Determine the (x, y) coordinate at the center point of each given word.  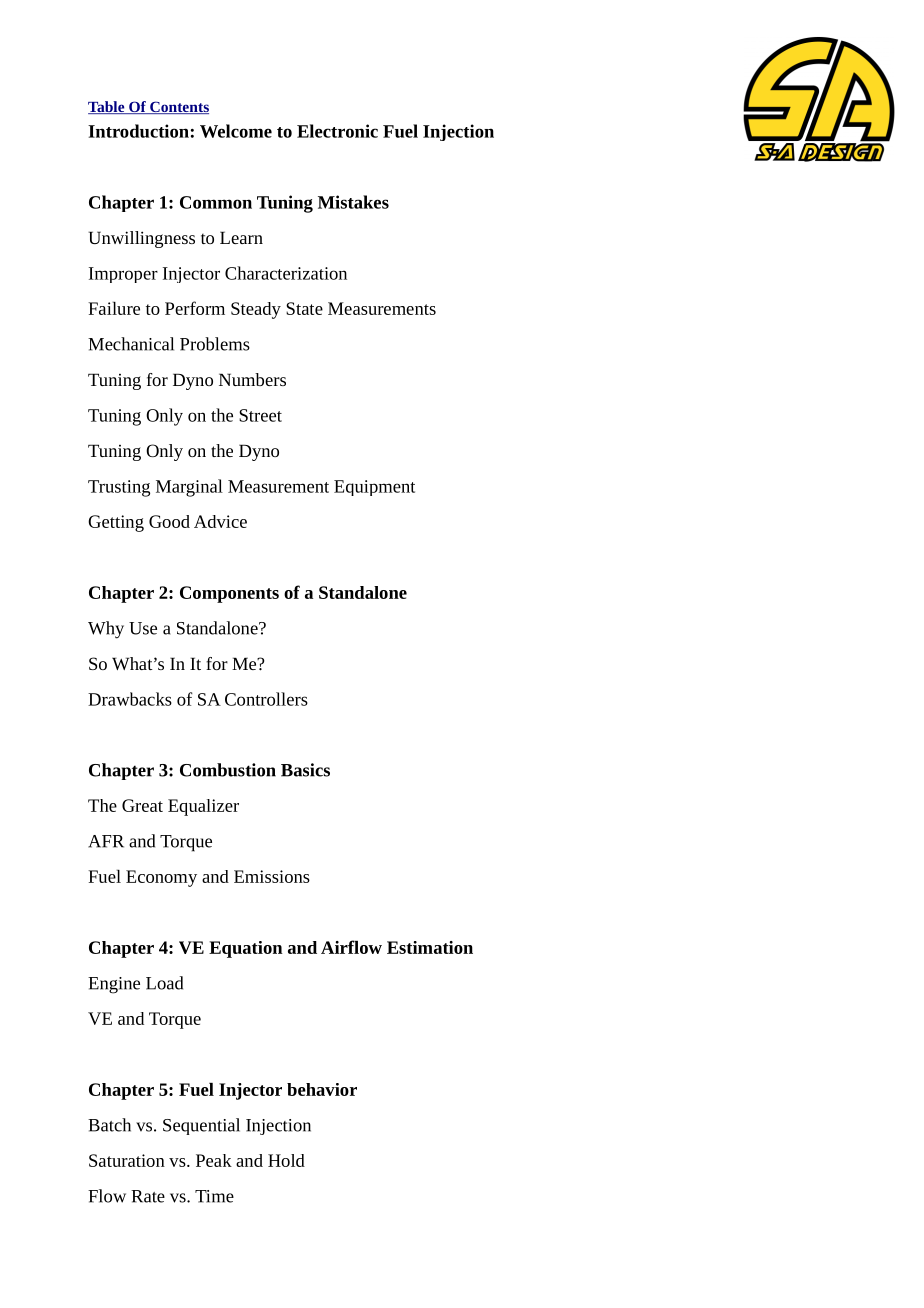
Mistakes (353, 202)
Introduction (138, 131)
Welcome (236, 131)
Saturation (127, 1160)
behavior (322, 1089)
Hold (286, 1160)
